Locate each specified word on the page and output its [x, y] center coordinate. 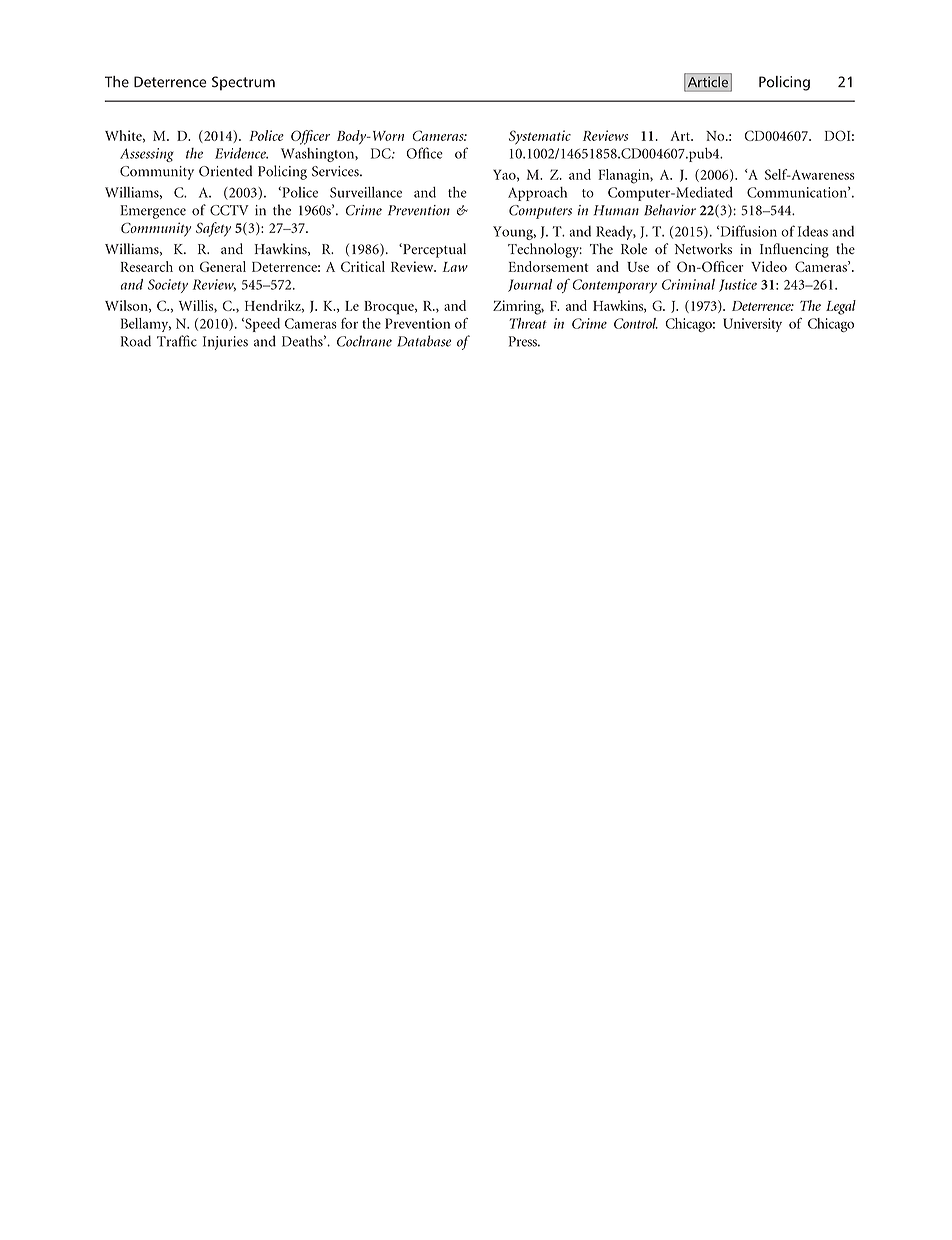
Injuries [225, 343]
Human [616, 210]
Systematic [540, 137]
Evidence [241, 153]
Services [336, 171]
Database [424, 341]
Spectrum [243, 83]
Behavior [670, 210]
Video [769, 266]
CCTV [229, 210]
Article [708, 82]
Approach [537, 194]
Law [455, 267]
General [223, 266]
